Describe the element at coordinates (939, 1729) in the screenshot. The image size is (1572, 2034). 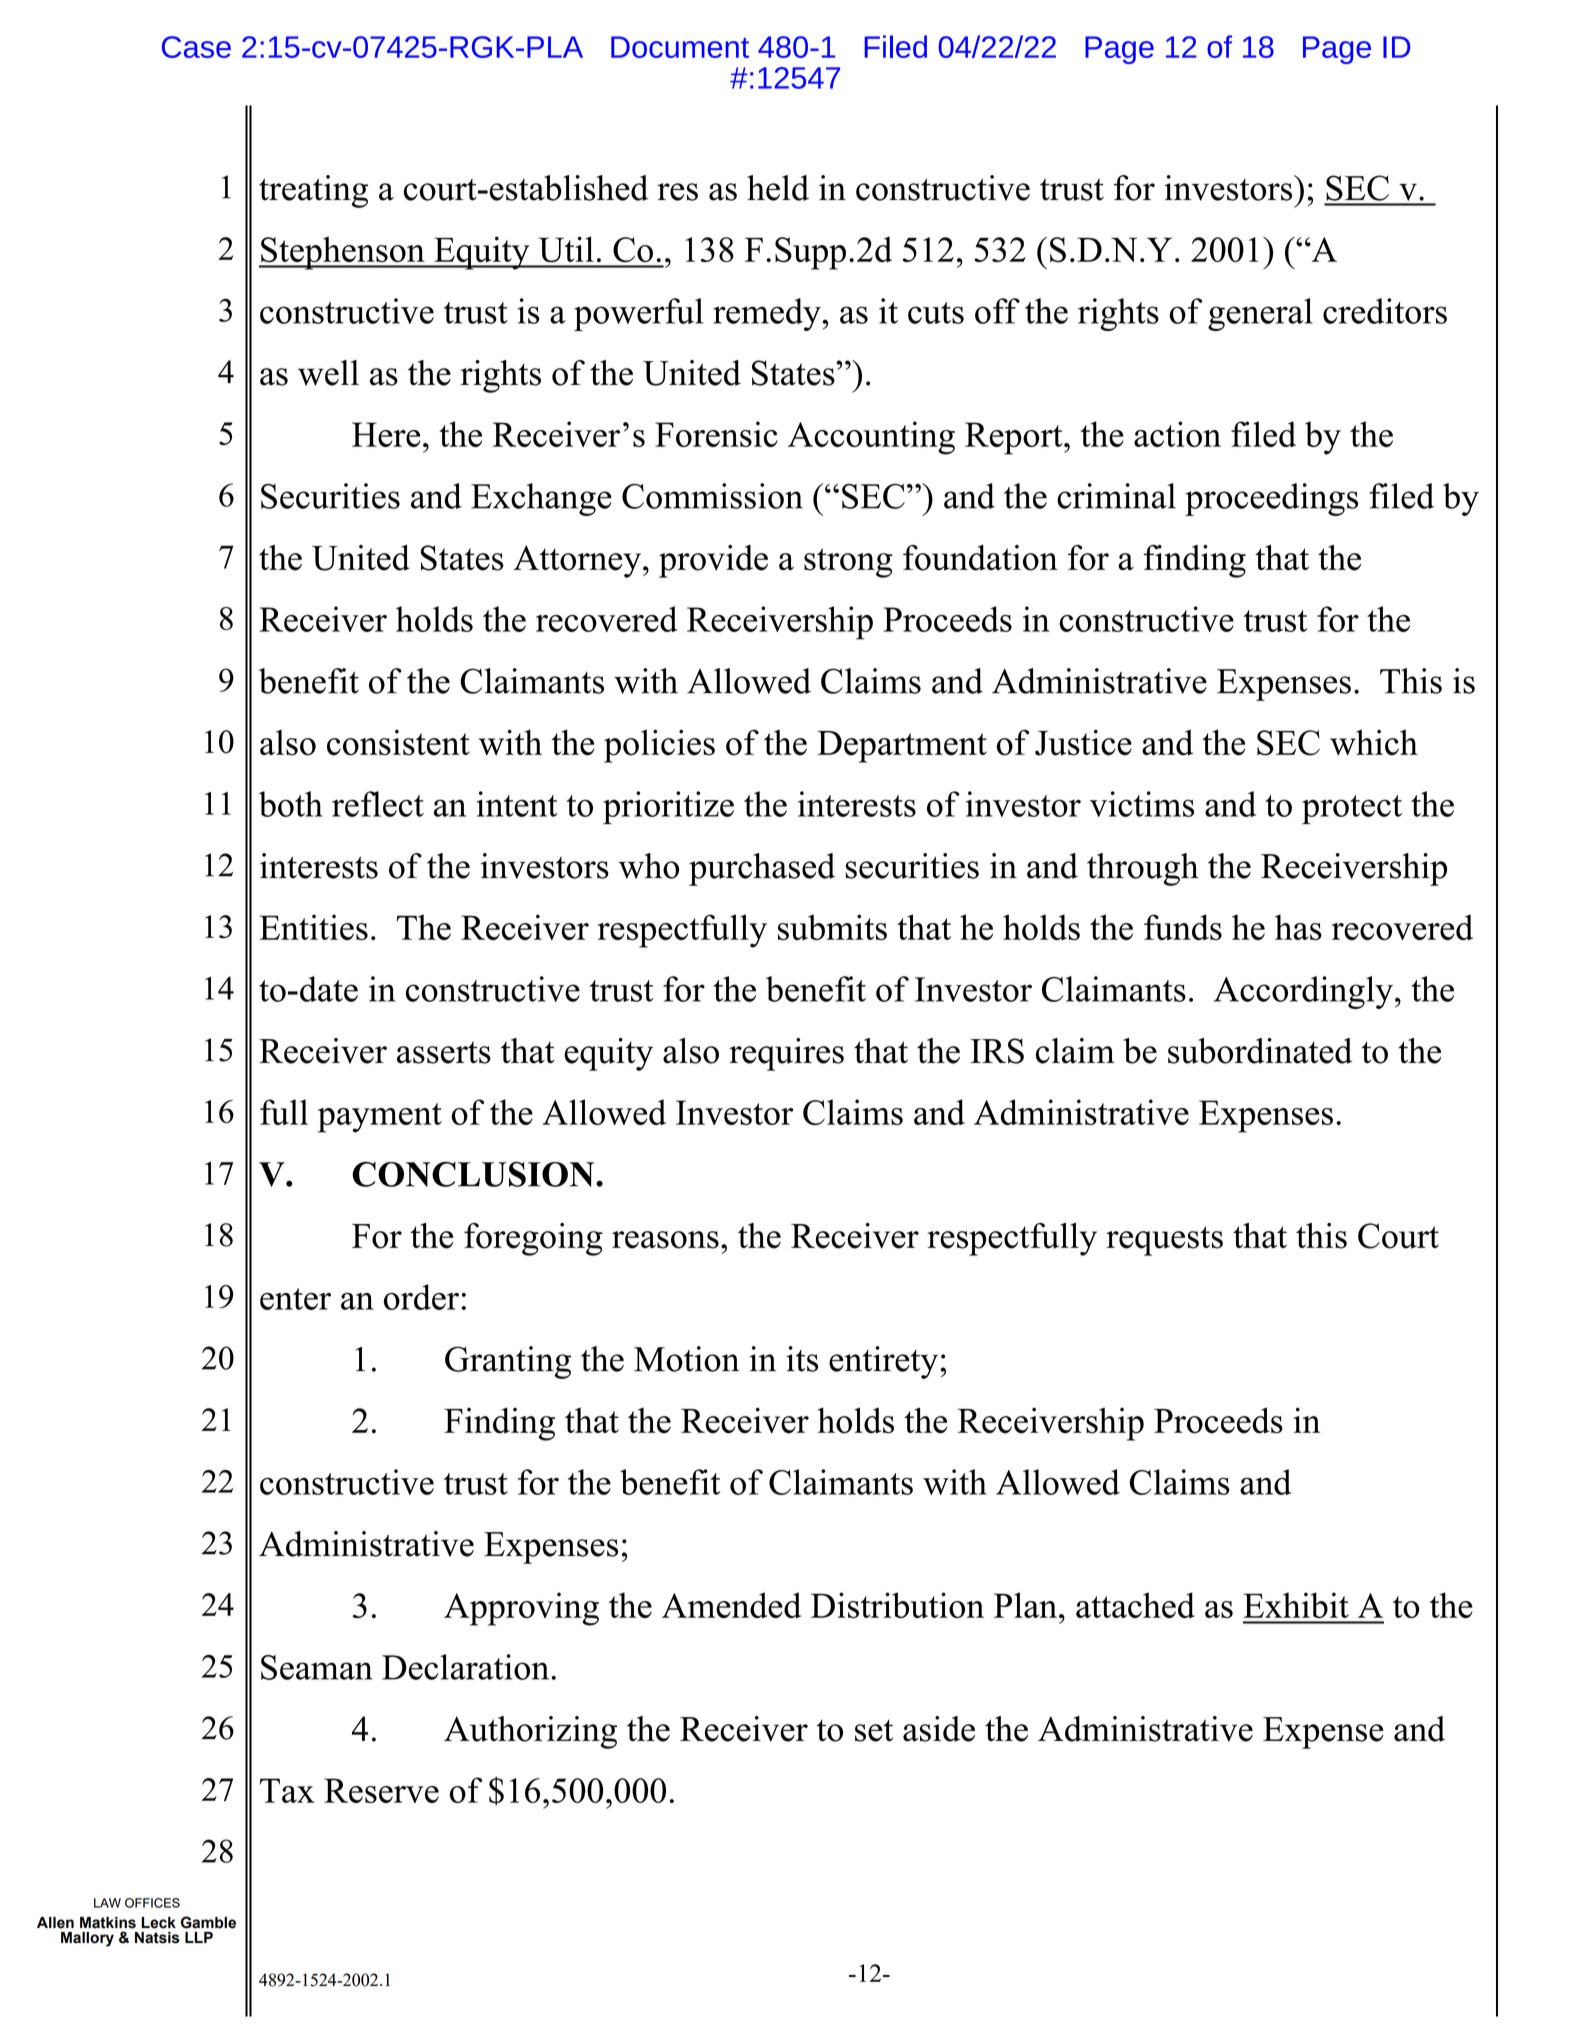
I see `aside` at that location.
